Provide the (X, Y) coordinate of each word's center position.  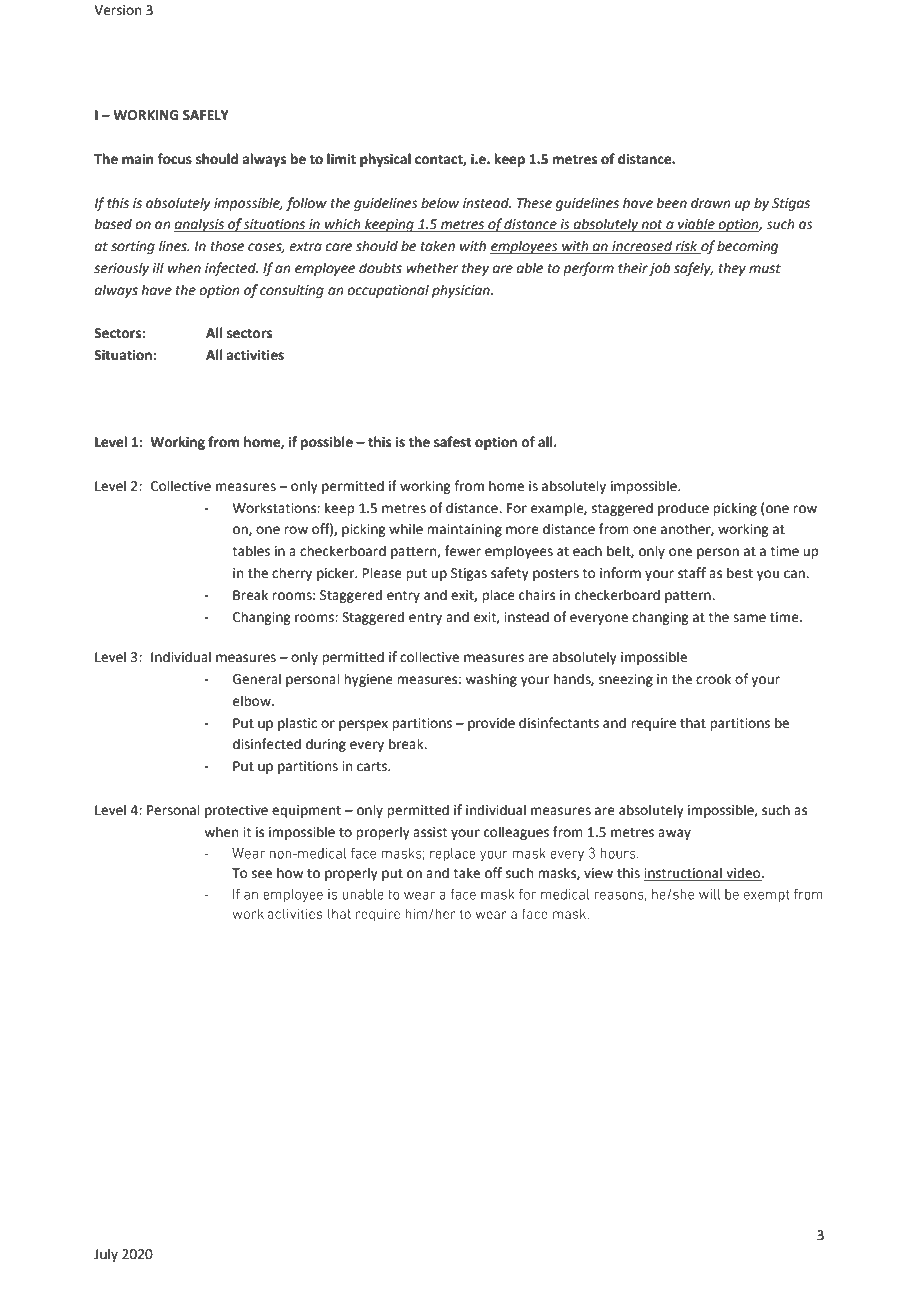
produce (683, 509)
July (106, 1255)
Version (117, 10)
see (262, 874)
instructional (684, 874)
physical (385, 160)
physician (462, 291)
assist (430, 832)
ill (158, 267)
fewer (463, 551)
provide (491, 724)
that (693, 723)
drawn (711, 203)
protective (236, 811)
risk (687, 247)
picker (337, 574)
